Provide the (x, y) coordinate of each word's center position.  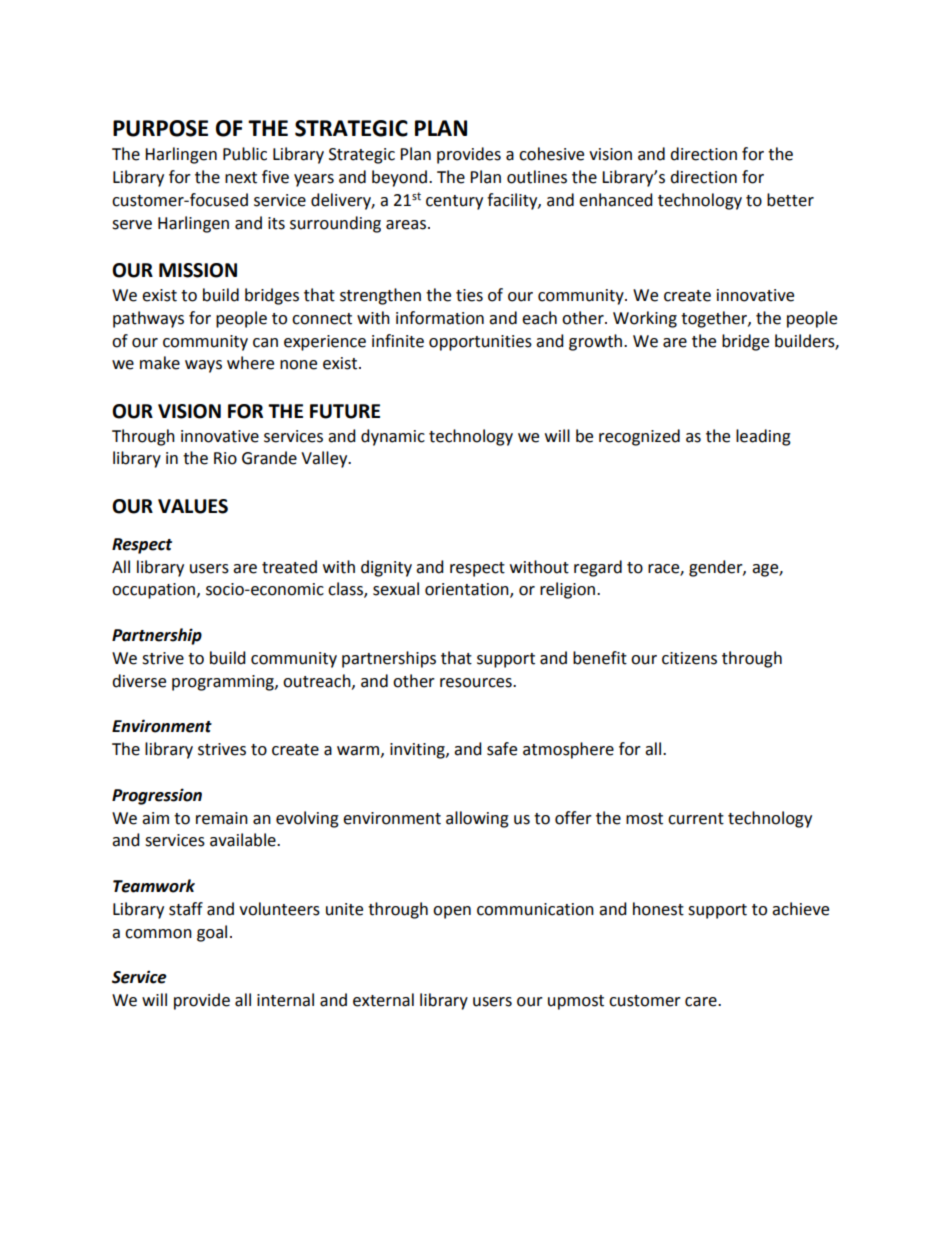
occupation (155, 591)
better (790, 200)
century (454, 202)
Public (245, 154)
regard (598, 568)
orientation (468, 590)
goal (212, 933)
